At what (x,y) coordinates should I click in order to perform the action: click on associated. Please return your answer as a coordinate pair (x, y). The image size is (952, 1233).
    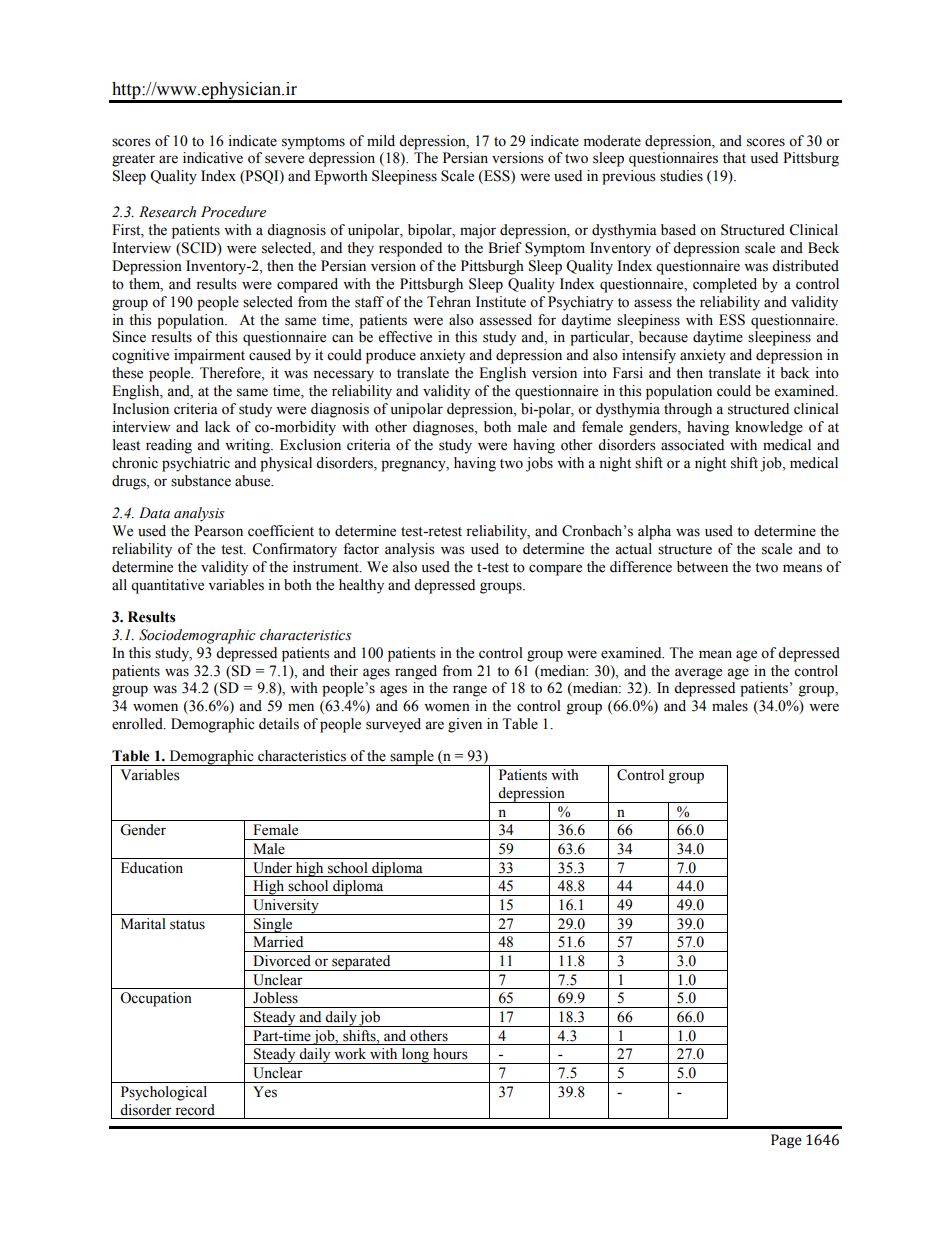
    Looking at the image, I should click on (692, 445).
